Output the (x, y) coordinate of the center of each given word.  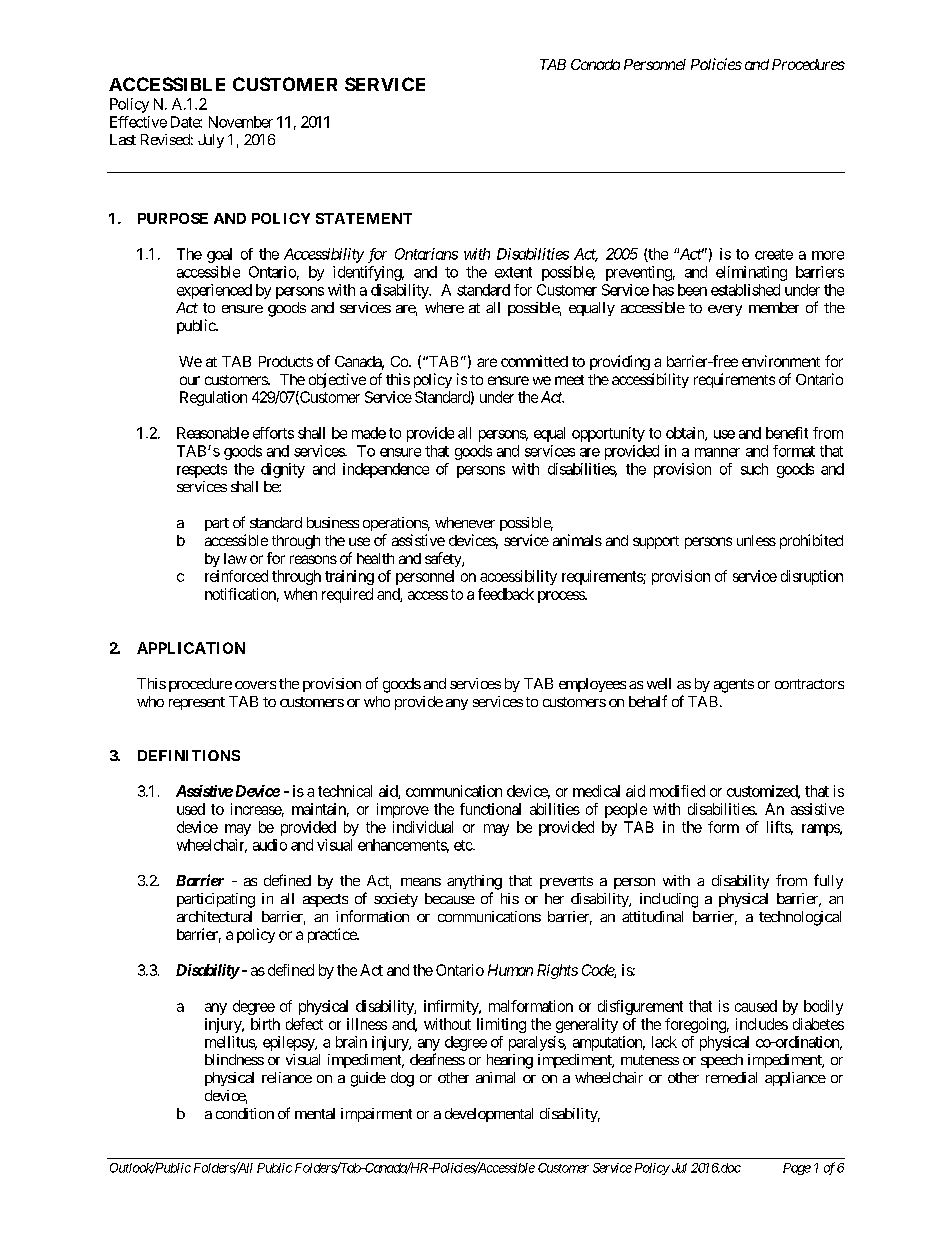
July (211, 141)
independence (386, 470)
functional (490, 809)
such (754, 469)
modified (677, 791)
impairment (376, 1115)
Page (797, 1169)
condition (245, 1113)
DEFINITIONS (189, 755)
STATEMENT (364, 218)
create (774, 254)
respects (202, 471)
